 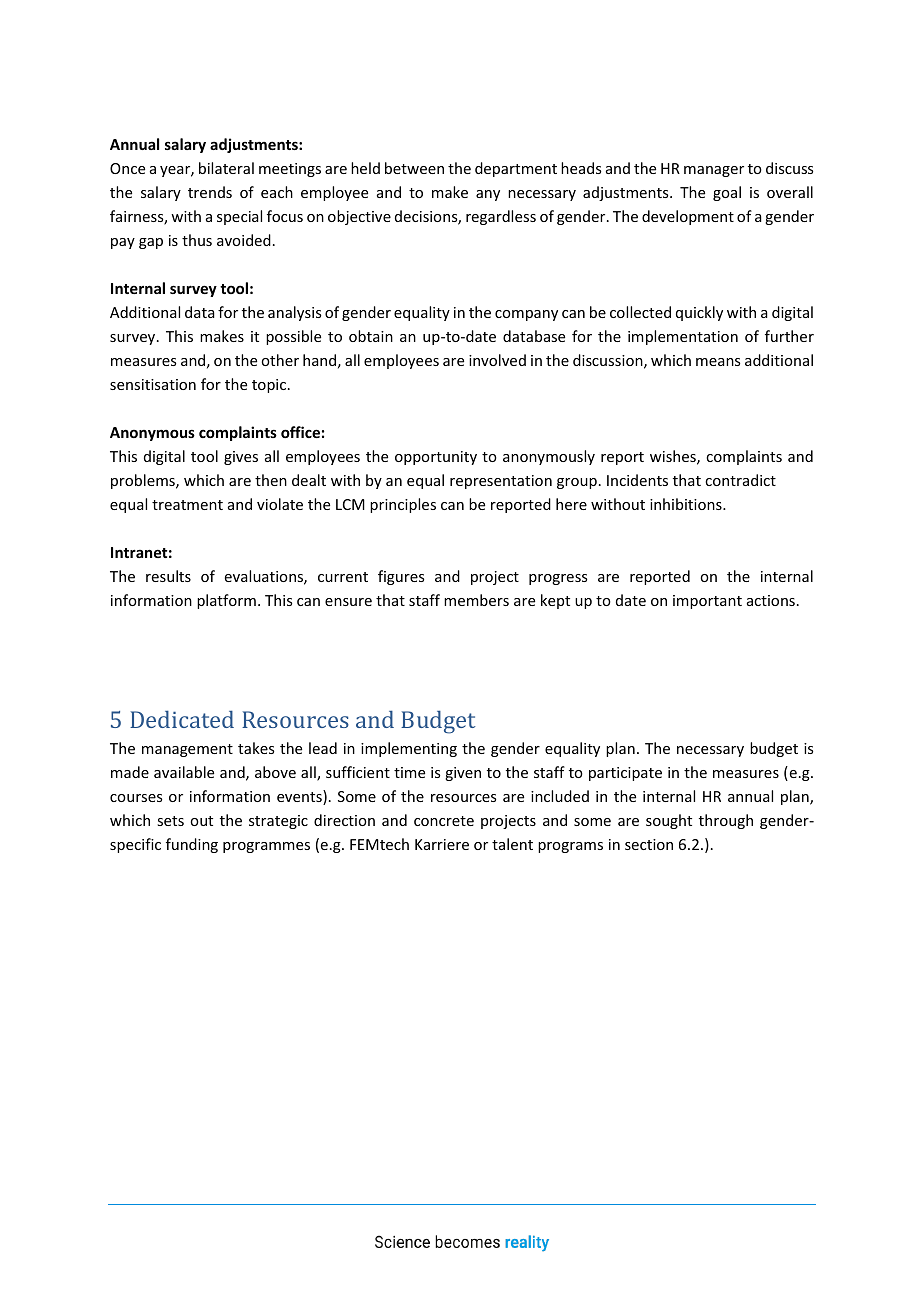 I want to click on between, so click(x=414, y=168).
